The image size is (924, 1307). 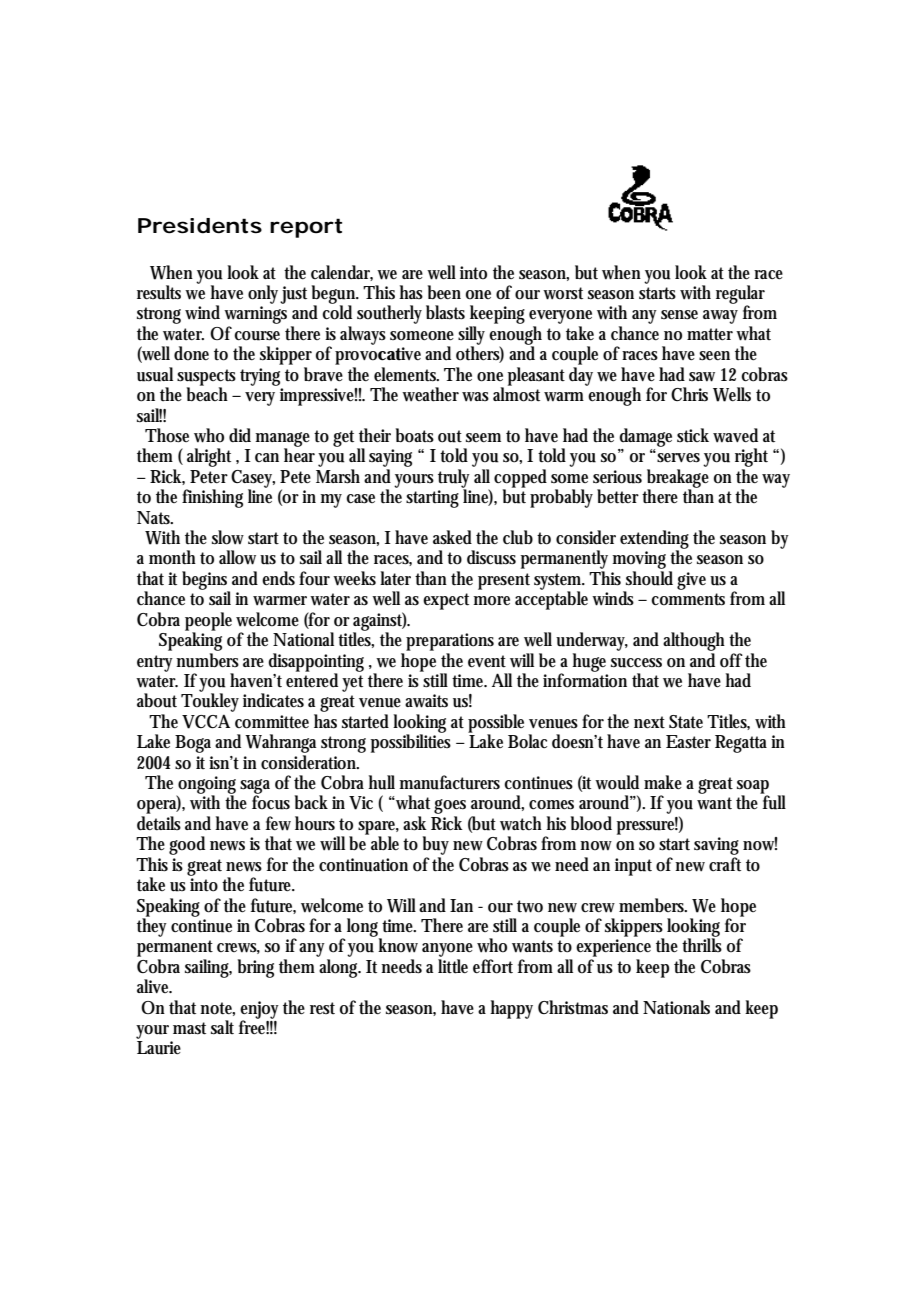 I want to click on happy, so click(x=511, y=1009).
